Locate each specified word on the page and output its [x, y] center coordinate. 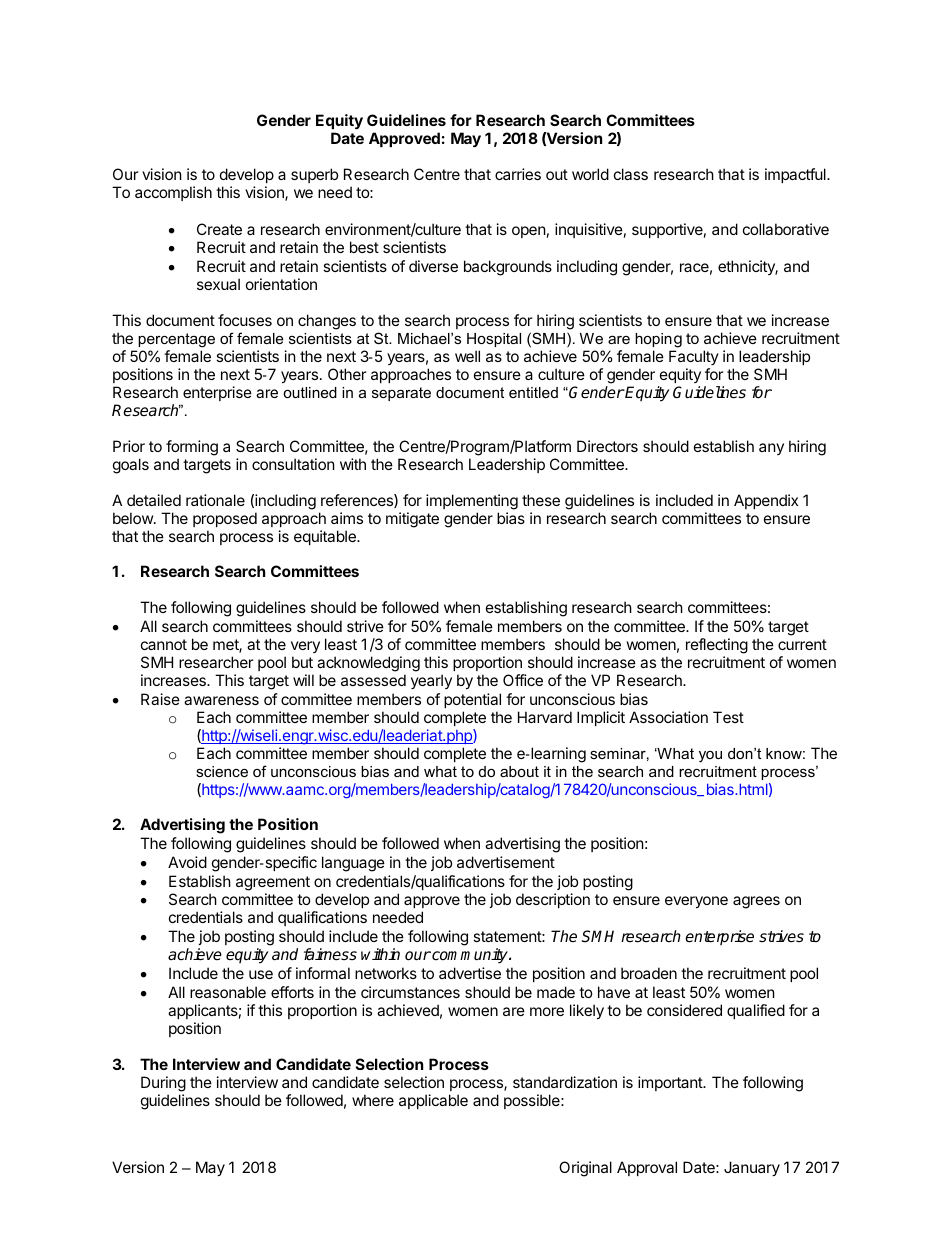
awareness [221, 700]
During [163, 1084]
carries [518, 174]
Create [219, 229]
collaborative [786, 229]
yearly [431, 681]
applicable [433, 1101]
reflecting [717, 646]
